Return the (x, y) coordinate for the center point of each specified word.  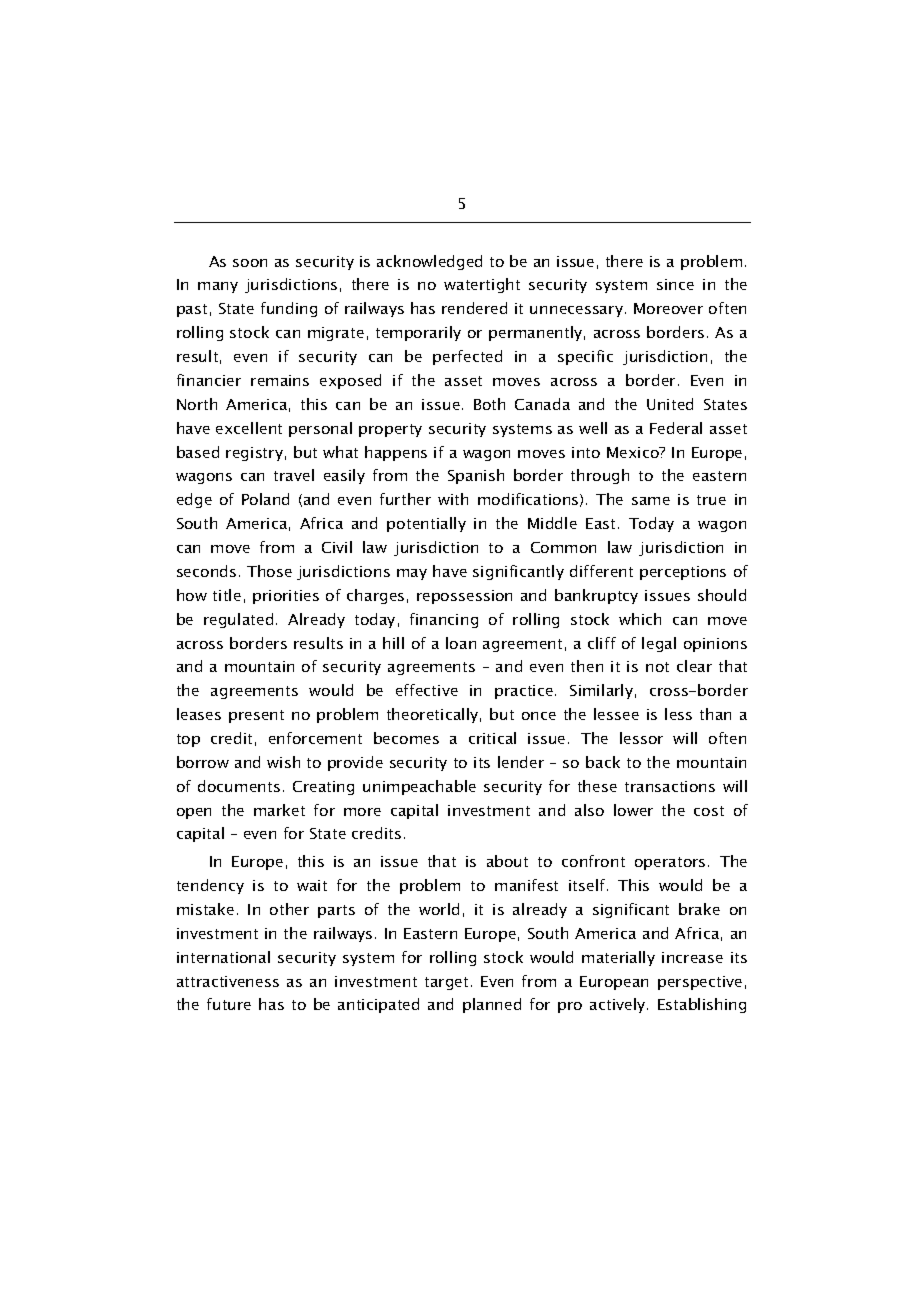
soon (250, 263)
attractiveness (228, 981)
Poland (265, 499)
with (453, 499)
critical (492, 738)
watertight (482, 285)
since (675, 284)
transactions (670, 786)
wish (283, 762)
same (651, 501)
